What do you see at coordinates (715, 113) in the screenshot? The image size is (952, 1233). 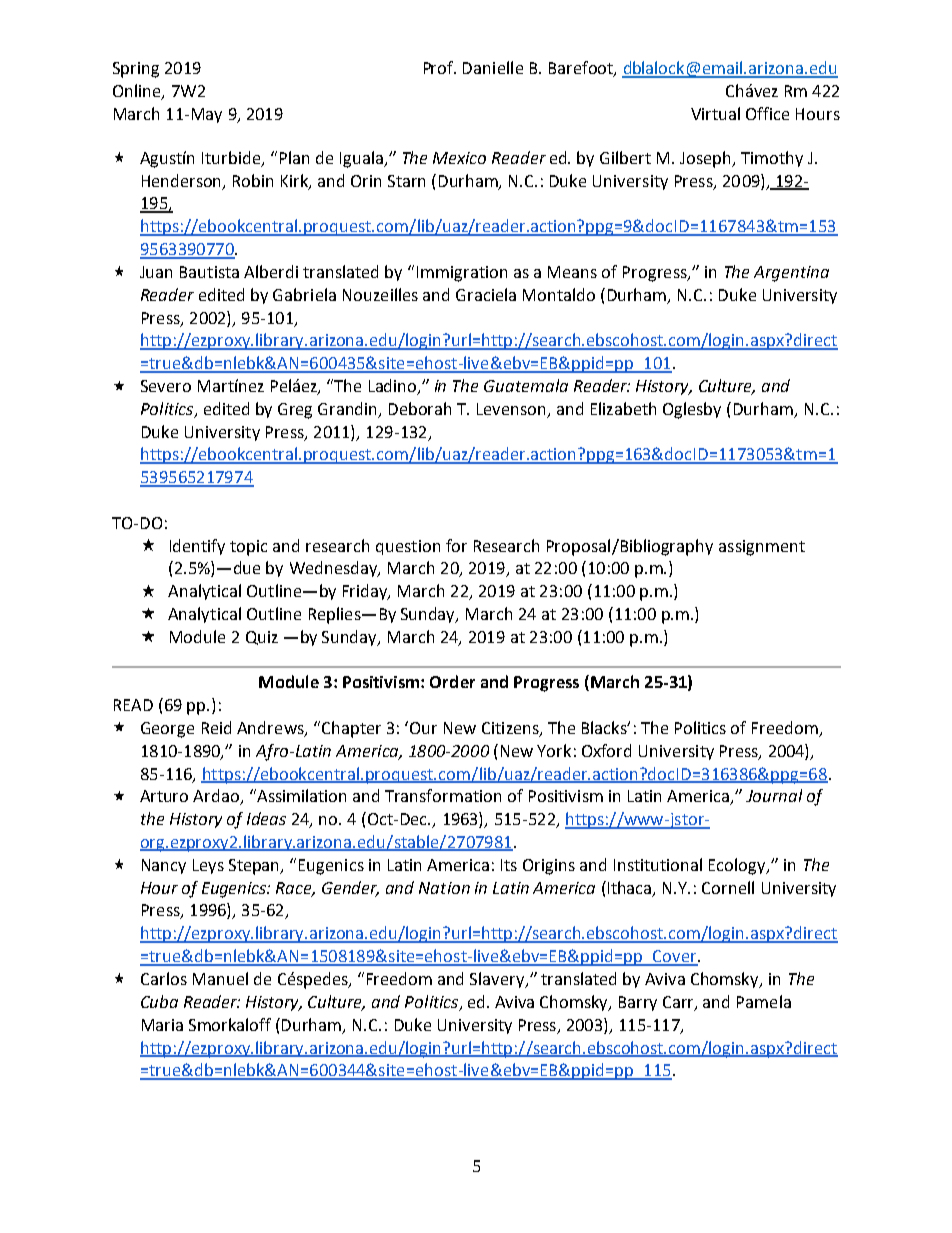 I see `Virtual` at bounding box center [715, 113].
